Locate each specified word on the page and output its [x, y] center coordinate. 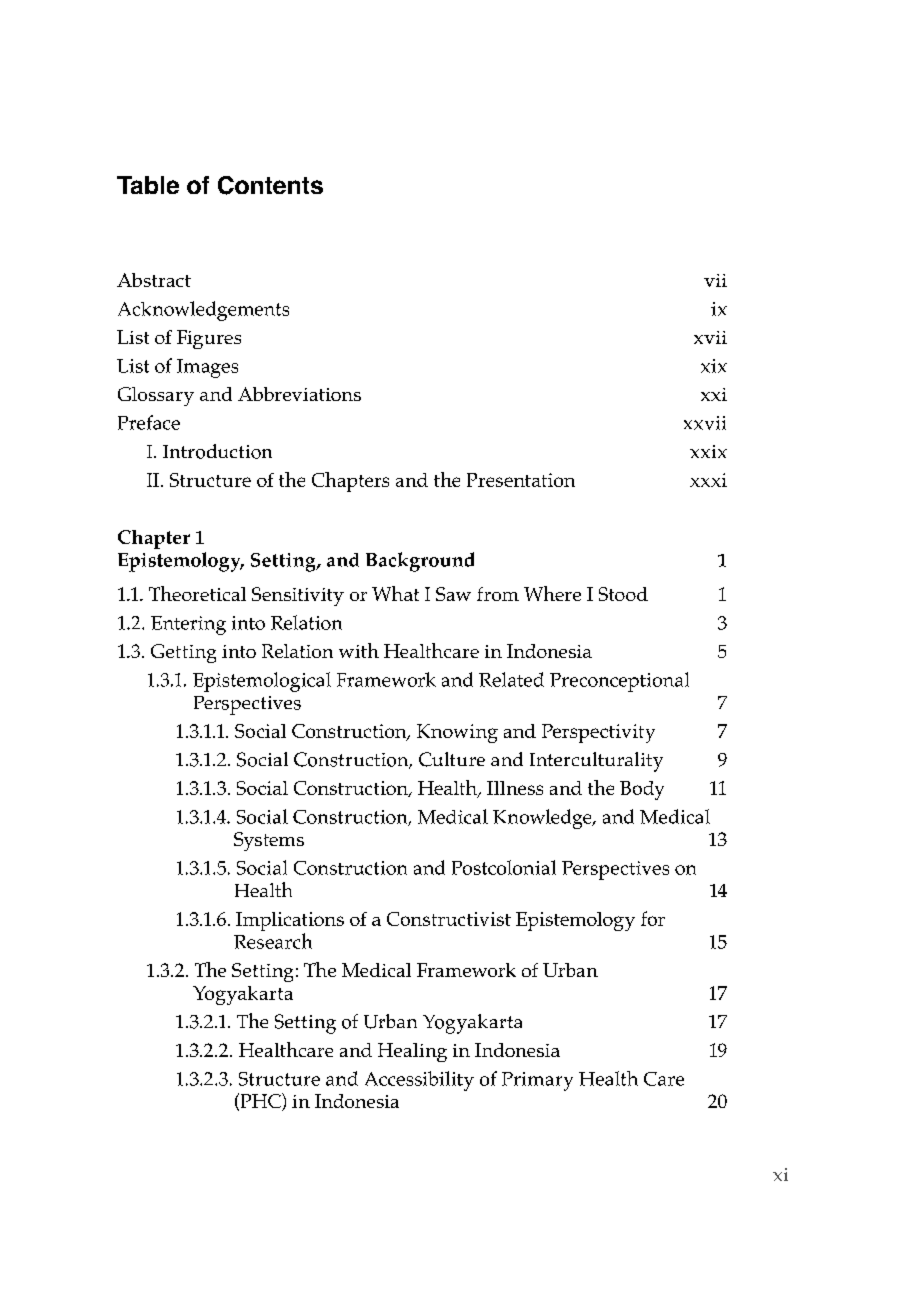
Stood [623, 594]
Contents [270, 185]
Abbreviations [299, 394]
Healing [412, 1052]
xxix [708, 451]
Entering [188, 625]
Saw [453, 594]
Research [273, 941]
